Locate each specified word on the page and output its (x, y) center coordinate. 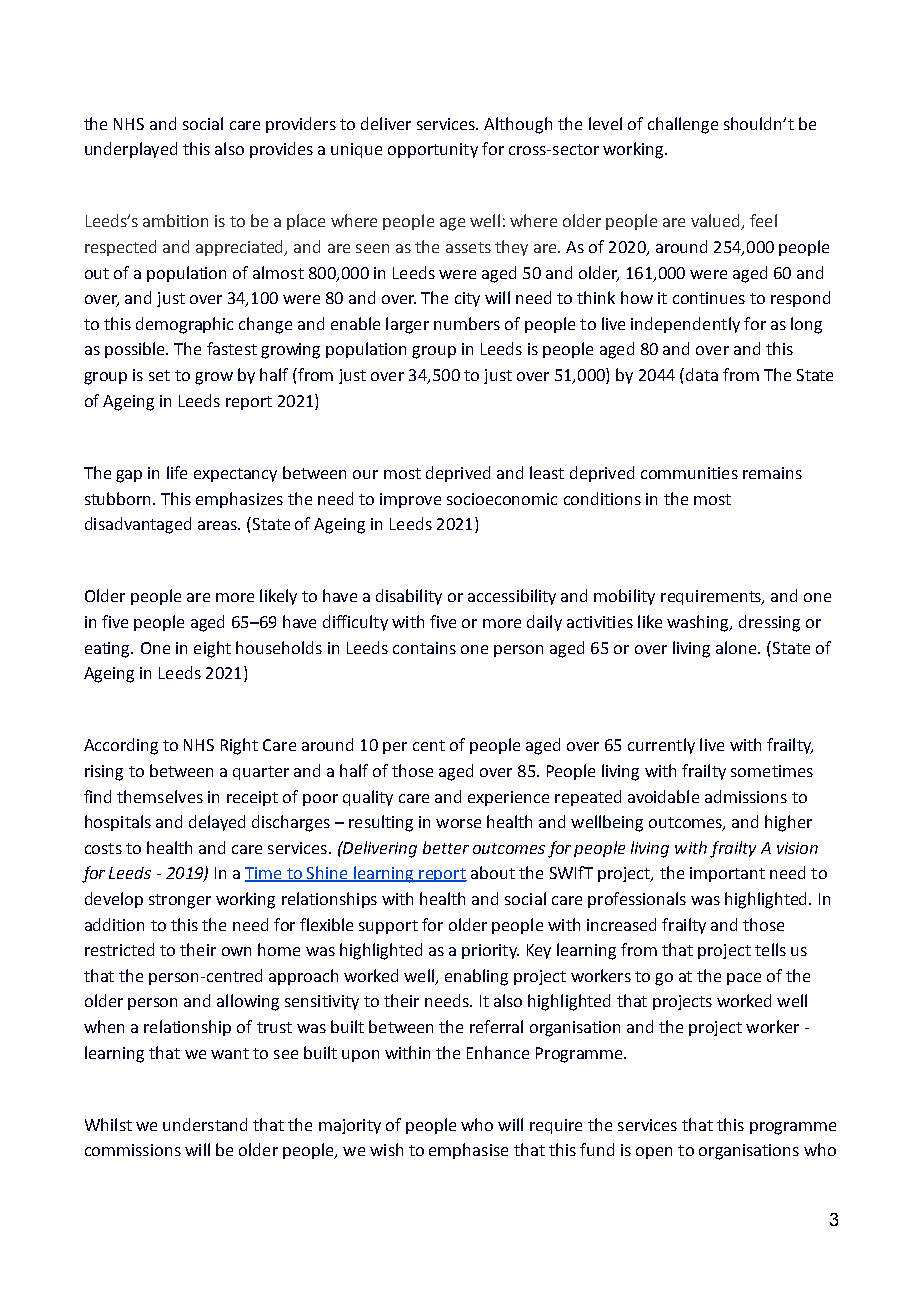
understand (205, 1124)
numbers (467, 323)
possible (136, 350)
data (702, 374)
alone (737, 647)
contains (424, 648)
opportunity (433, 150)
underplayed (131, 150)
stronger (180, 901)
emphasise (468, 1151)
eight (212, 649)
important (727, 874)
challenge (683, 125)
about (493, 872)
